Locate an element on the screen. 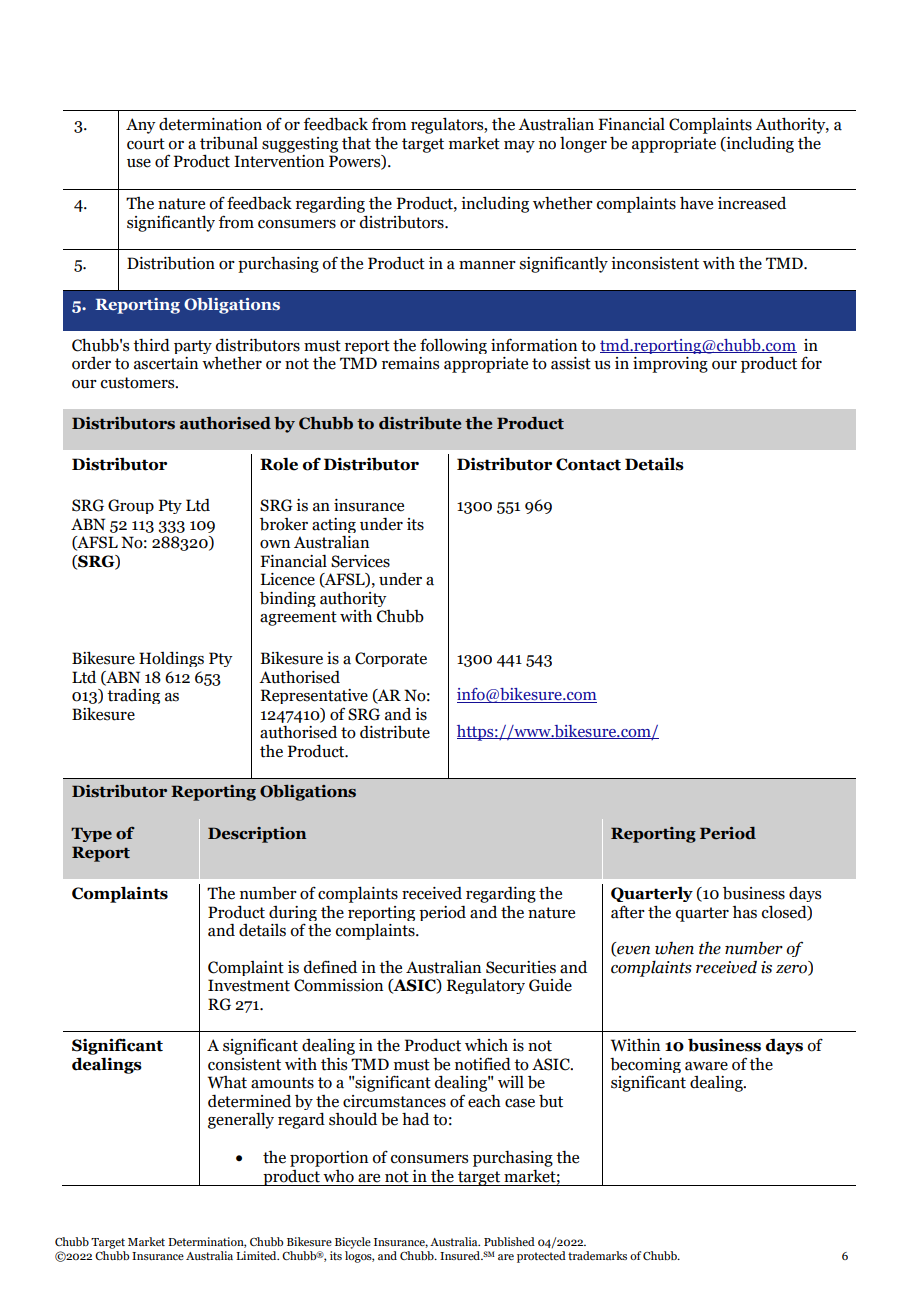 The image size is (924, 1308). Limited is located at coordinates (257, 1255).
